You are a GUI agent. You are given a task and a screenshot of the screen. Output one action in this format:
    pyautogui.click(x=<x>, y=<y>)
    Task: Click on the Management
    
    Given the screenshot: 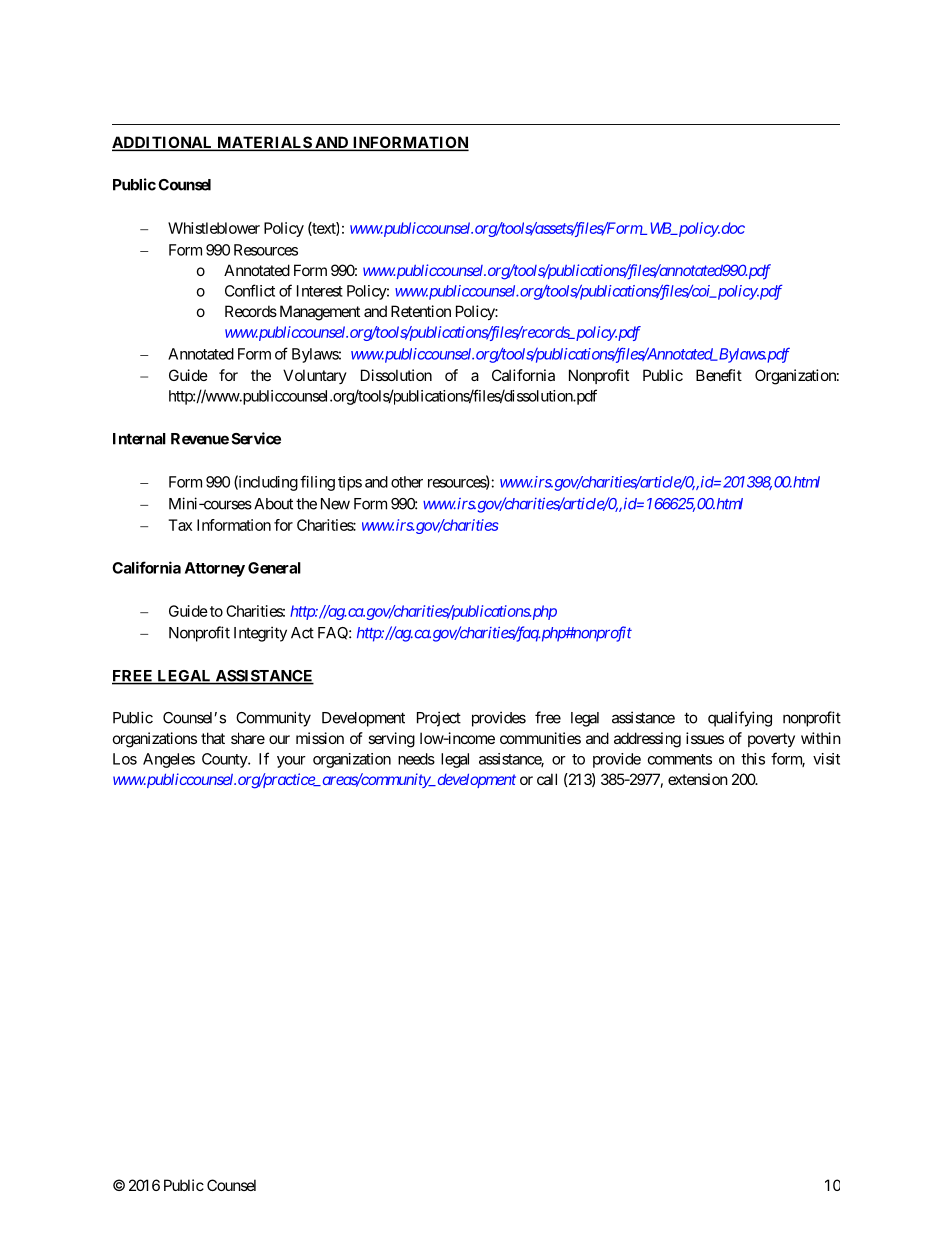 What is the action you would take?
    pyautogui.click(x=320, y=313)
